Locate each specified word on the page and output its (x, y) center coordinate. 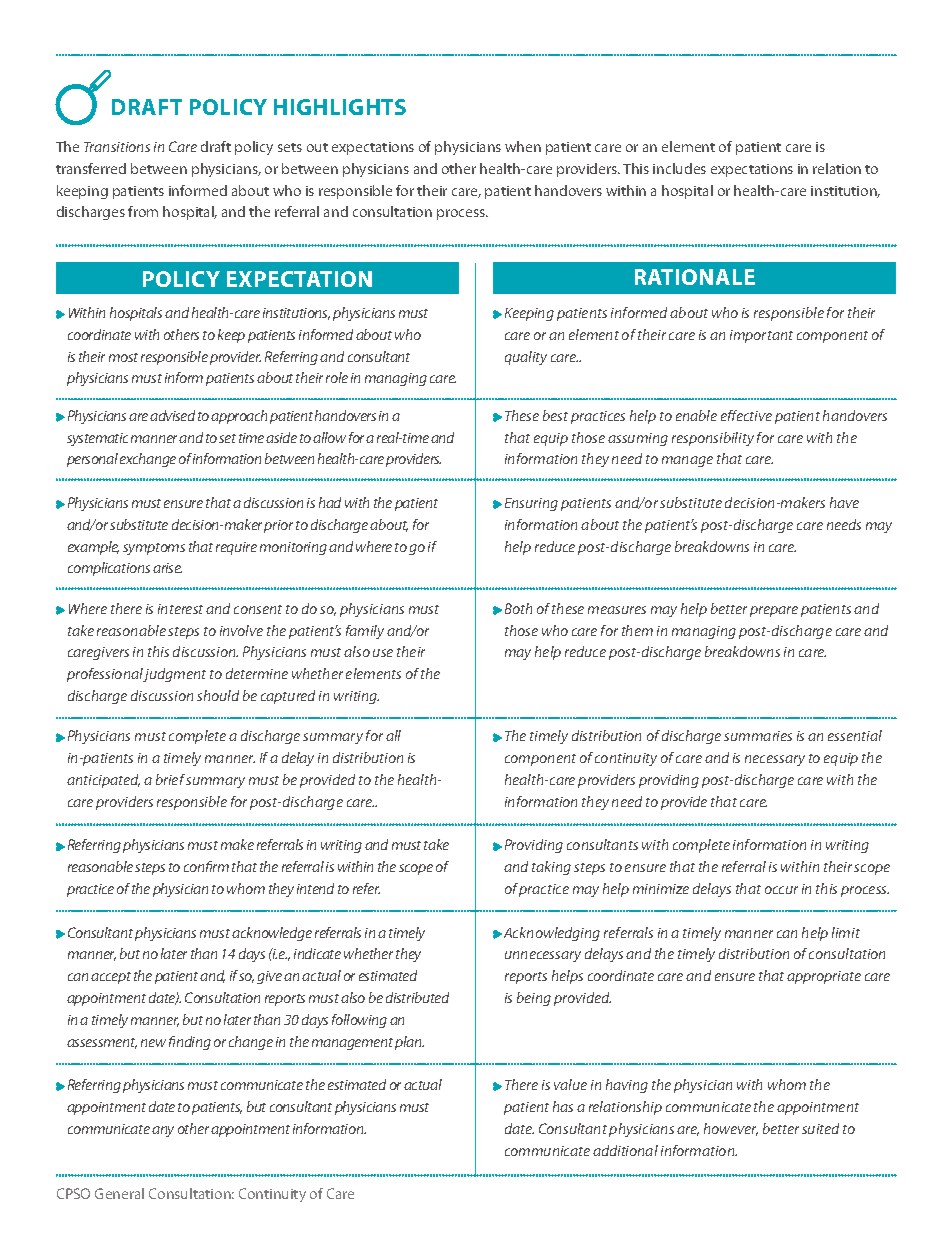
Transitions (117, 147)
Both (518, 608)
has (563, 1106)
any (163, 1131)
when (523, 146)
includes (679, 168)
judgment (174, 675)
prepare (774, 611)
